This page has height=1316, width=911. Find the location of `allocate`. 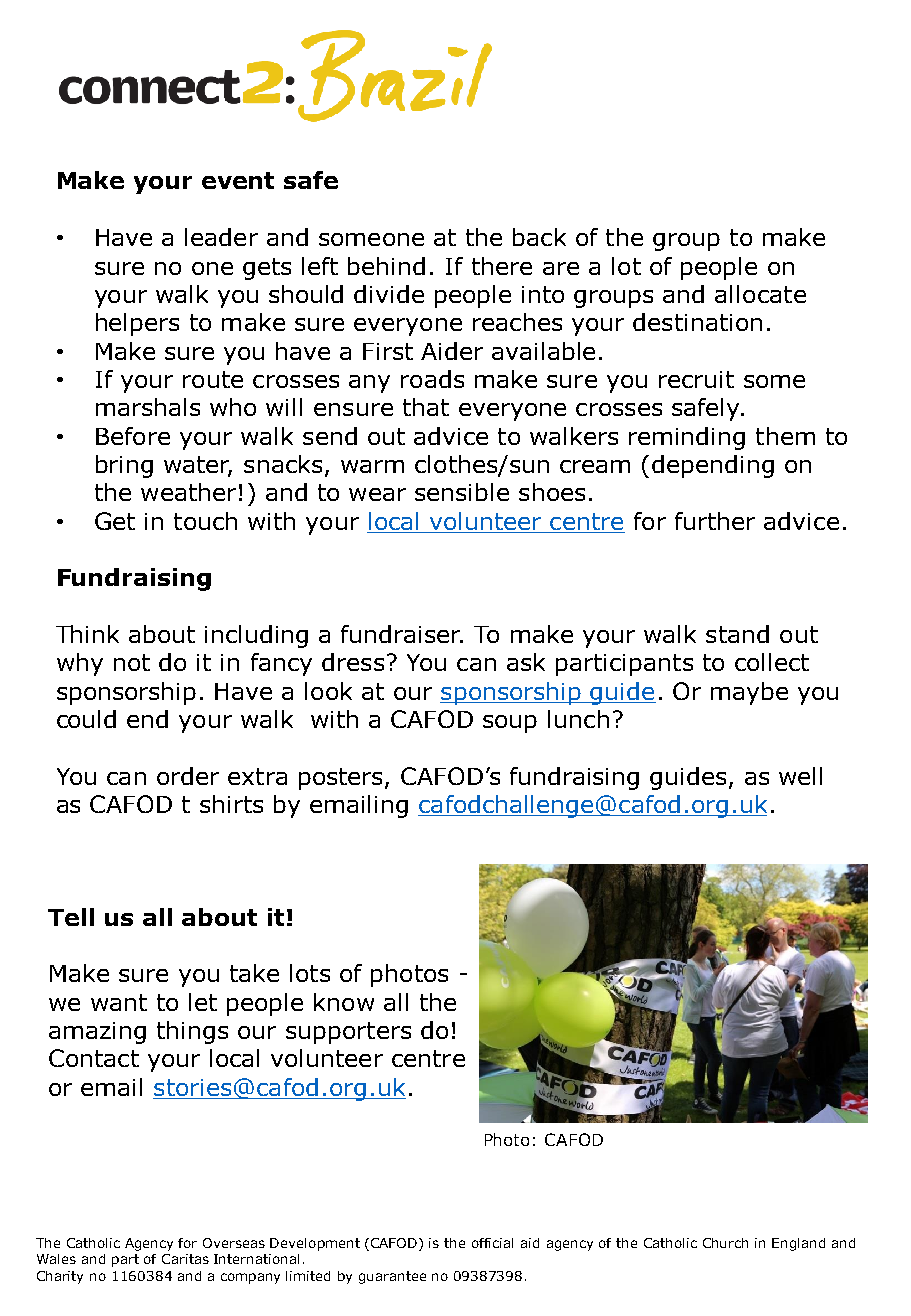

allocate is located at coordinates (760, 294).
